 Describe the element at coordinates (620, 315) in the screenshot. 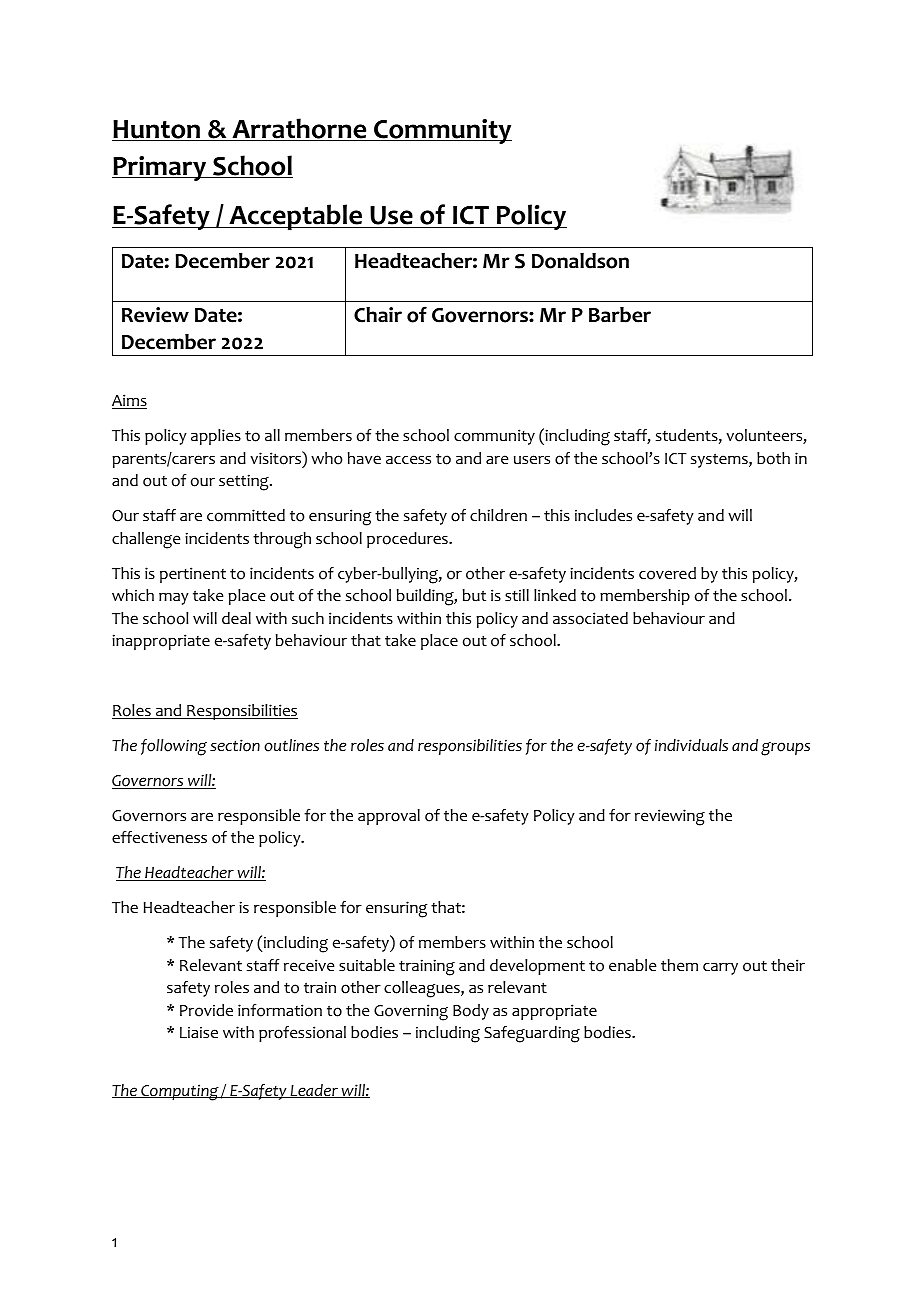

I see `Barber` at that location.
